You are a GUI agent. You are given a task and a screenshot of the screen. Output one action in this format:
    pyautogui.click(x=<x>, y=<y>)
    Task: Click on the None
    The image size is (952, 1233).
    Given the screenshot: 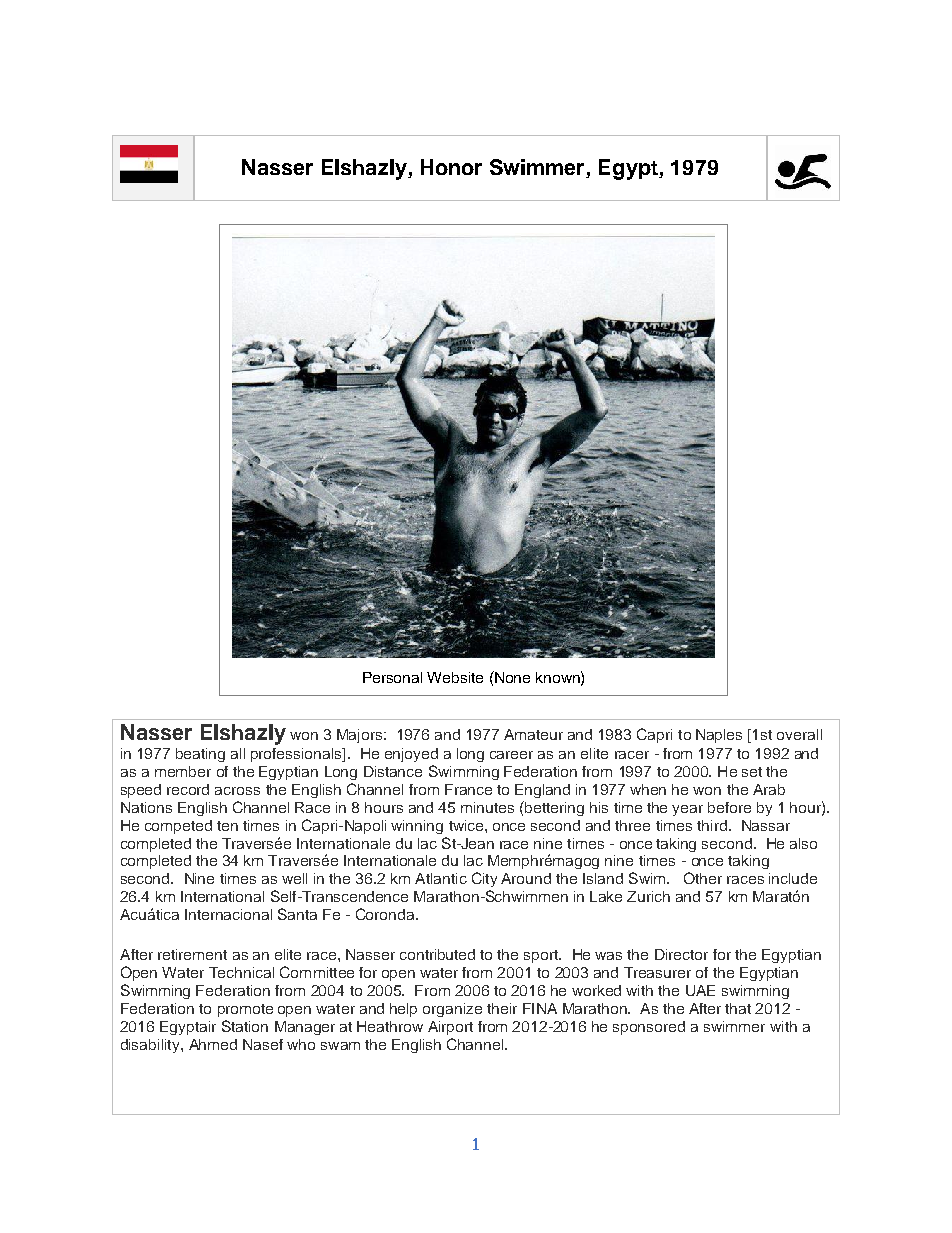 What is the action you would take?
    pyautogui.click(x=511, y=677)
